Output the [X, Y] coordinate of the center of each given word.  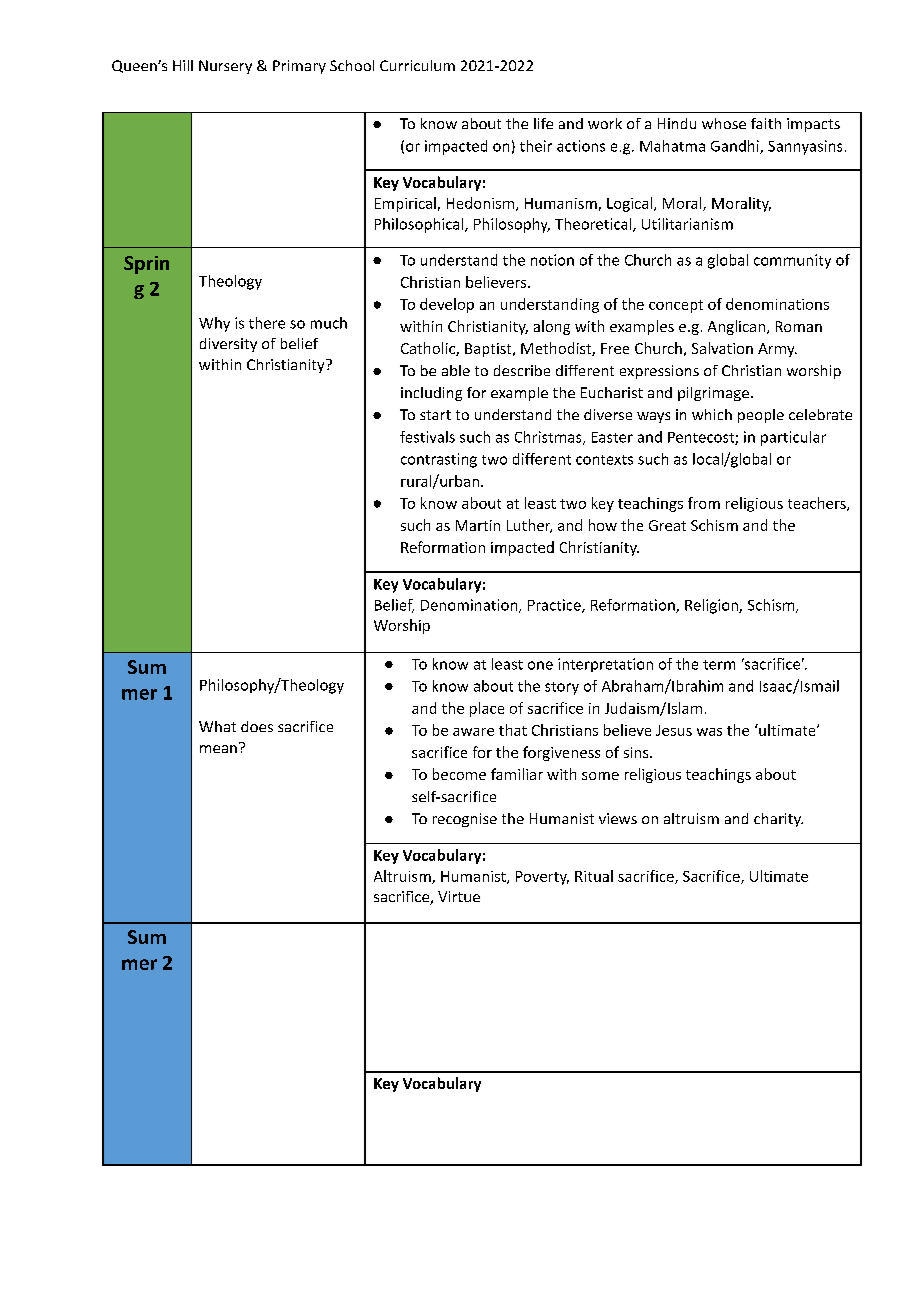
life [543, 123]
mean [218, 749]
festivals [427, 437]
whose [724, 123]
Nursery [225, 67]
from [704, 503]
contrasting [439, 460]
